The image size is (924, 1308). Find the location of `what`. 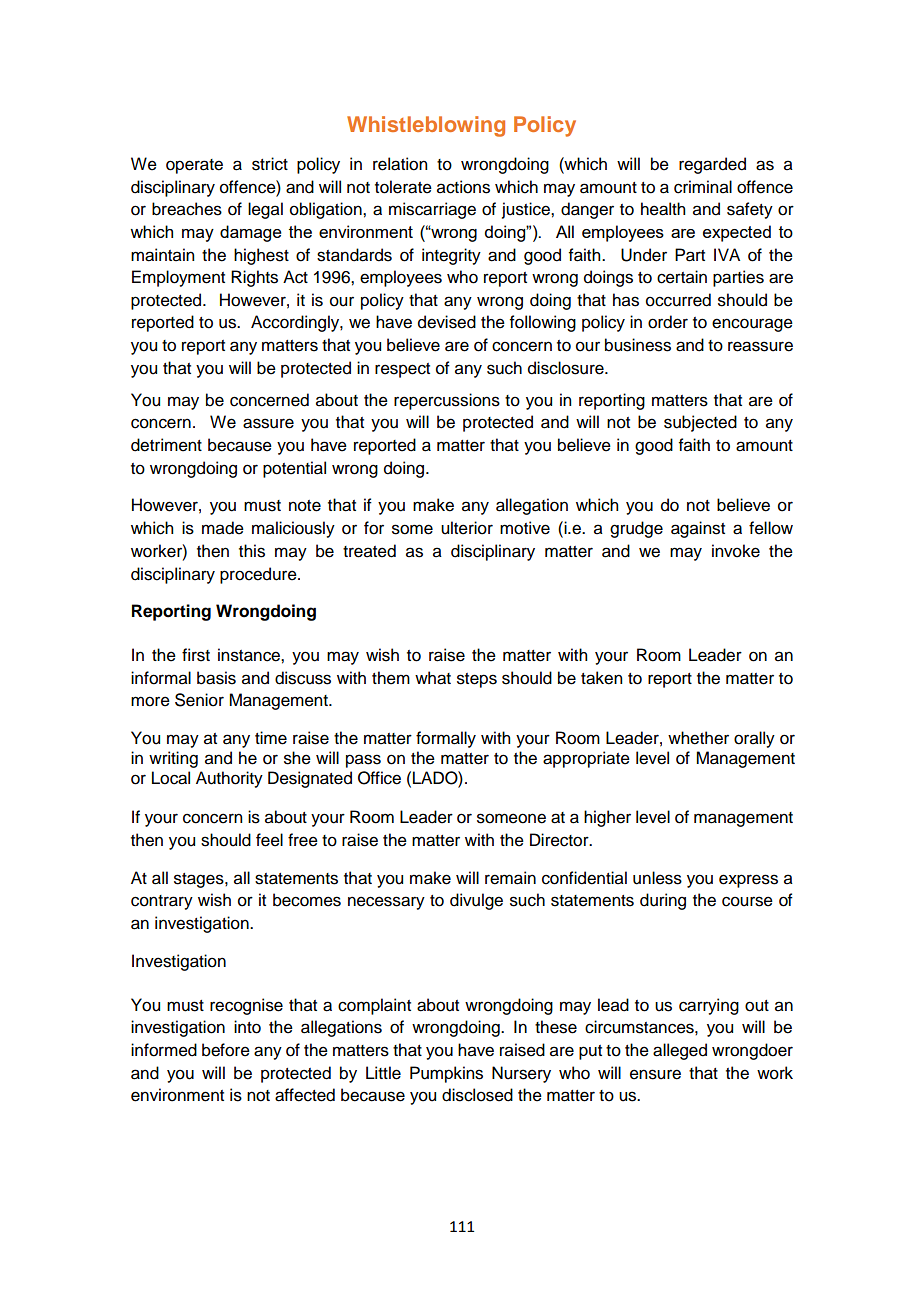

what is located at coordinates (433, 678).
